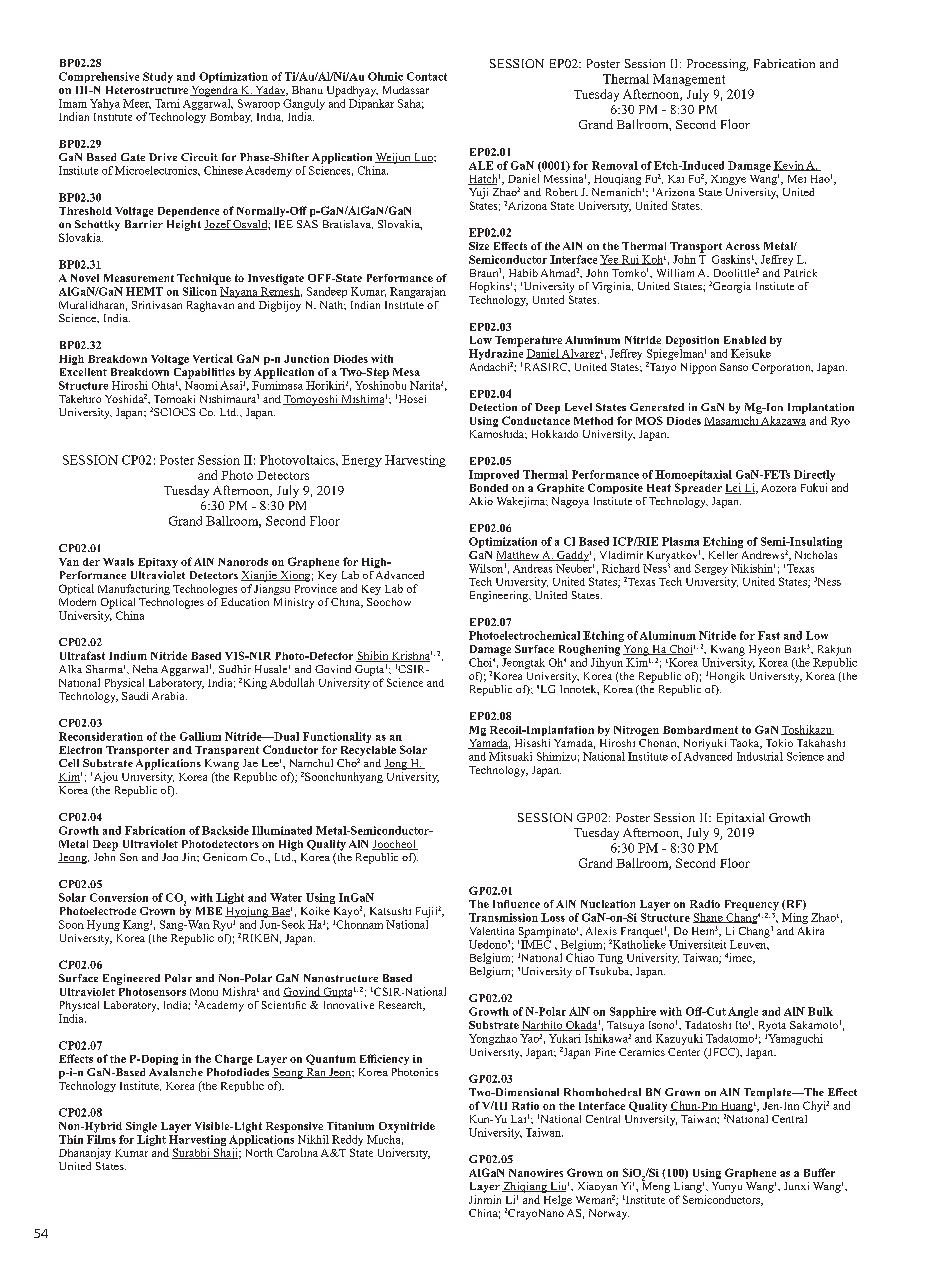  I want to click on Management, so click(689, 80).
